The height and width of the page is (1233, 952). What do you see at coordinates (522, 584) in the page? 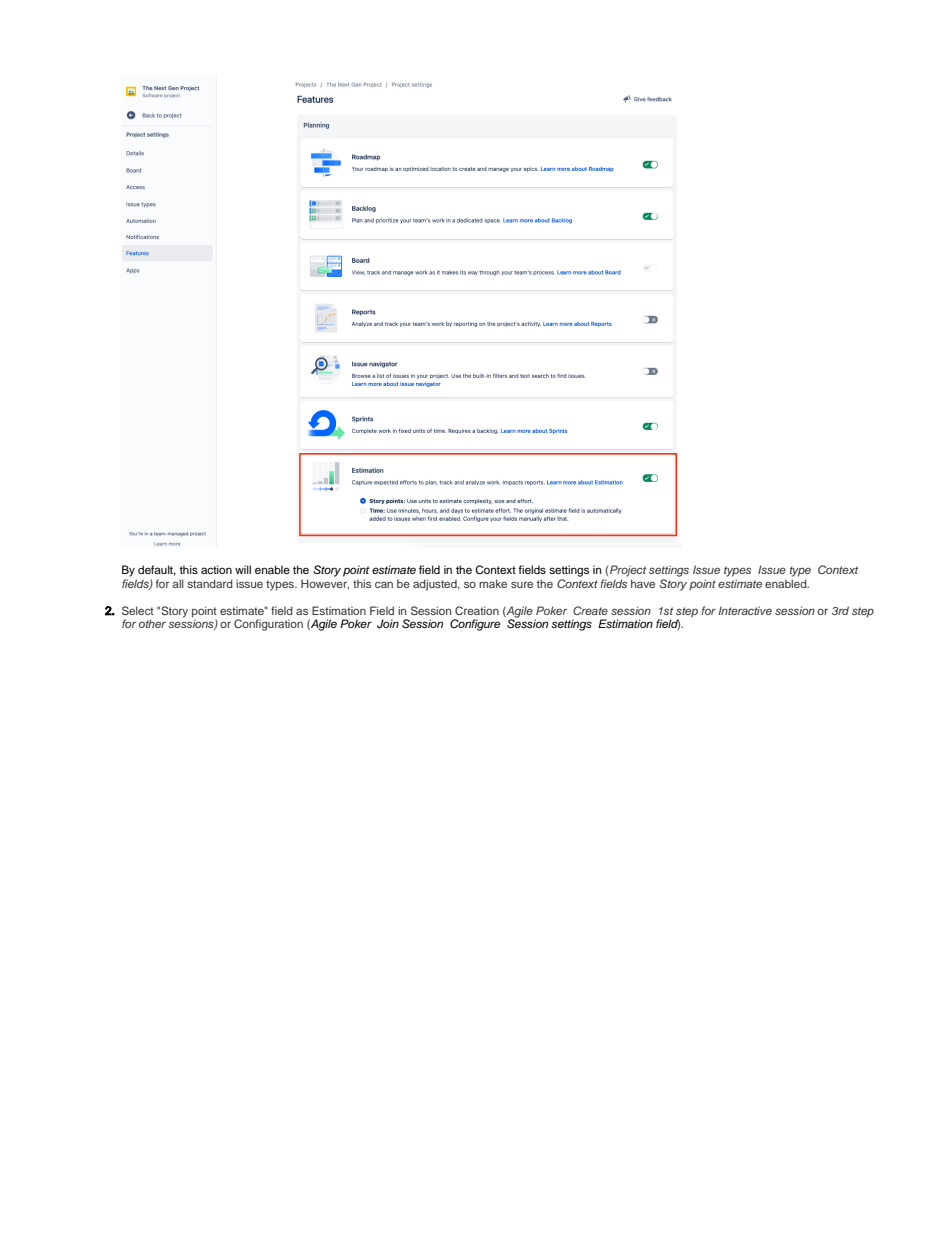
I see `sure` at bounding box center [522, 584].
